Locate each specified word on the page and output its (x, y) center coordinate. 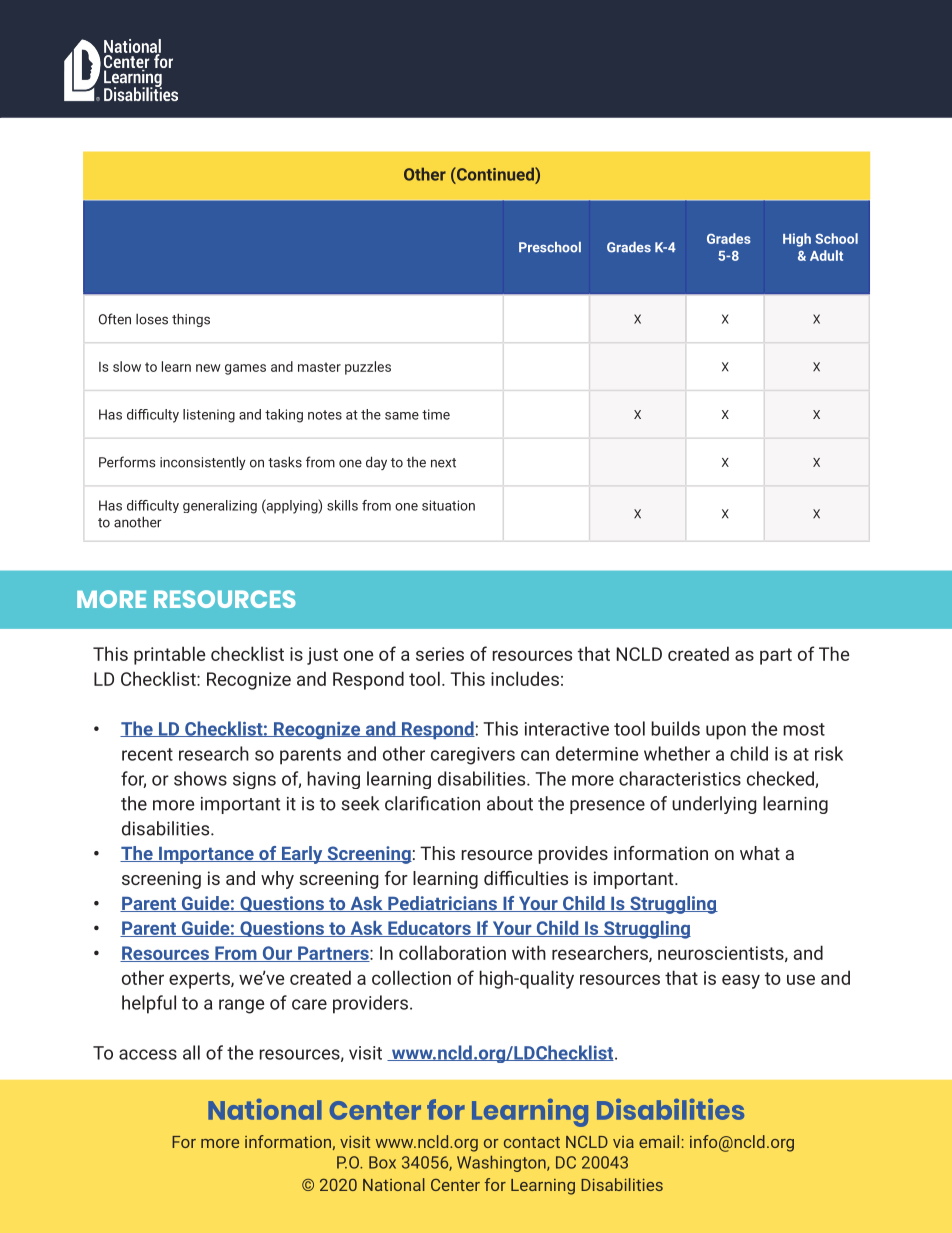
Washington (502, 1163)
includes (525, 678)
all (191, 1052)
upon (726, 732)
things (191, 320)
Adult (826, 255)
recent (147, 754)
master (319, 367)
